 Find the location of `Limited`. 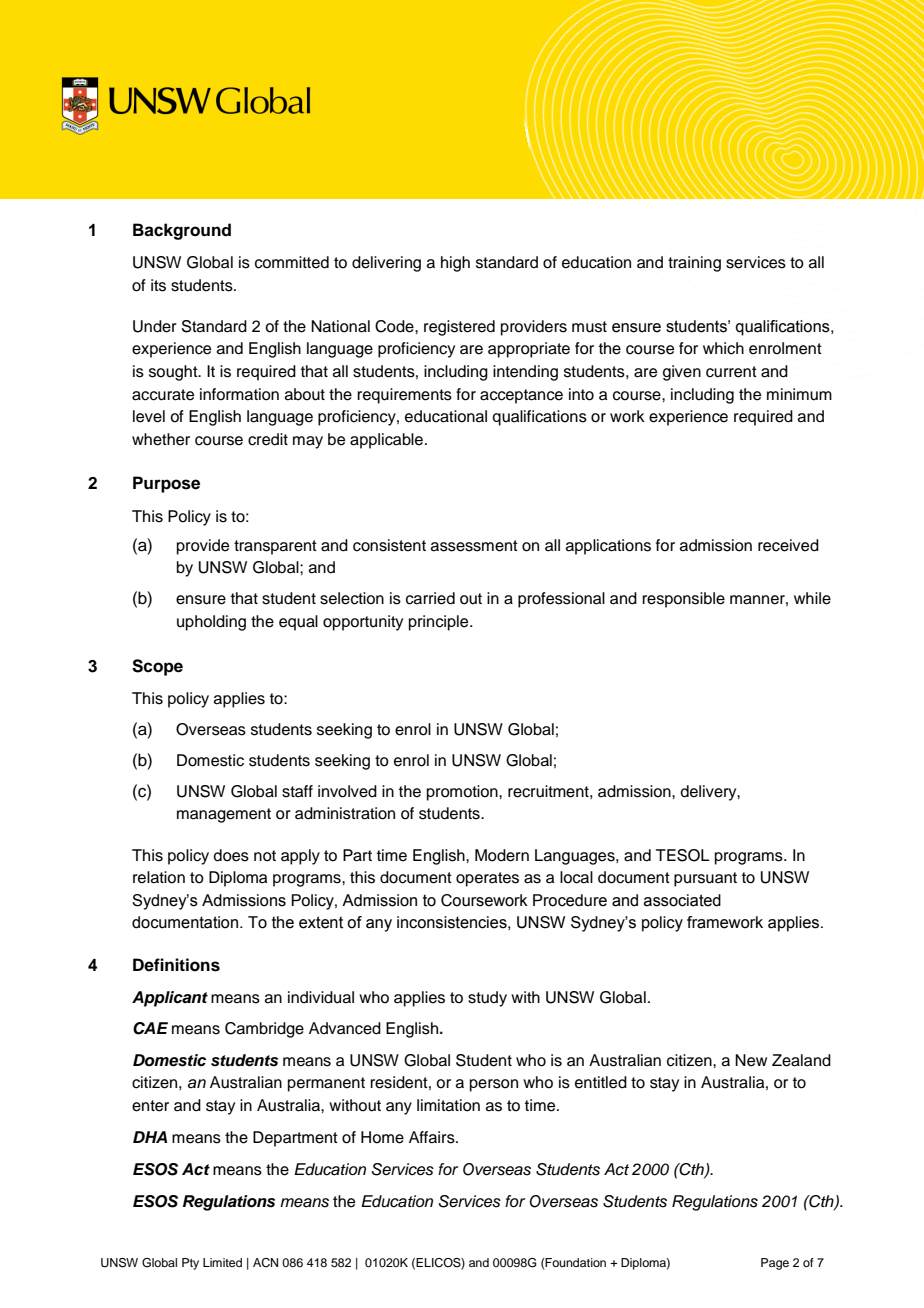

Limited is located at coordinates (222, 1262).
